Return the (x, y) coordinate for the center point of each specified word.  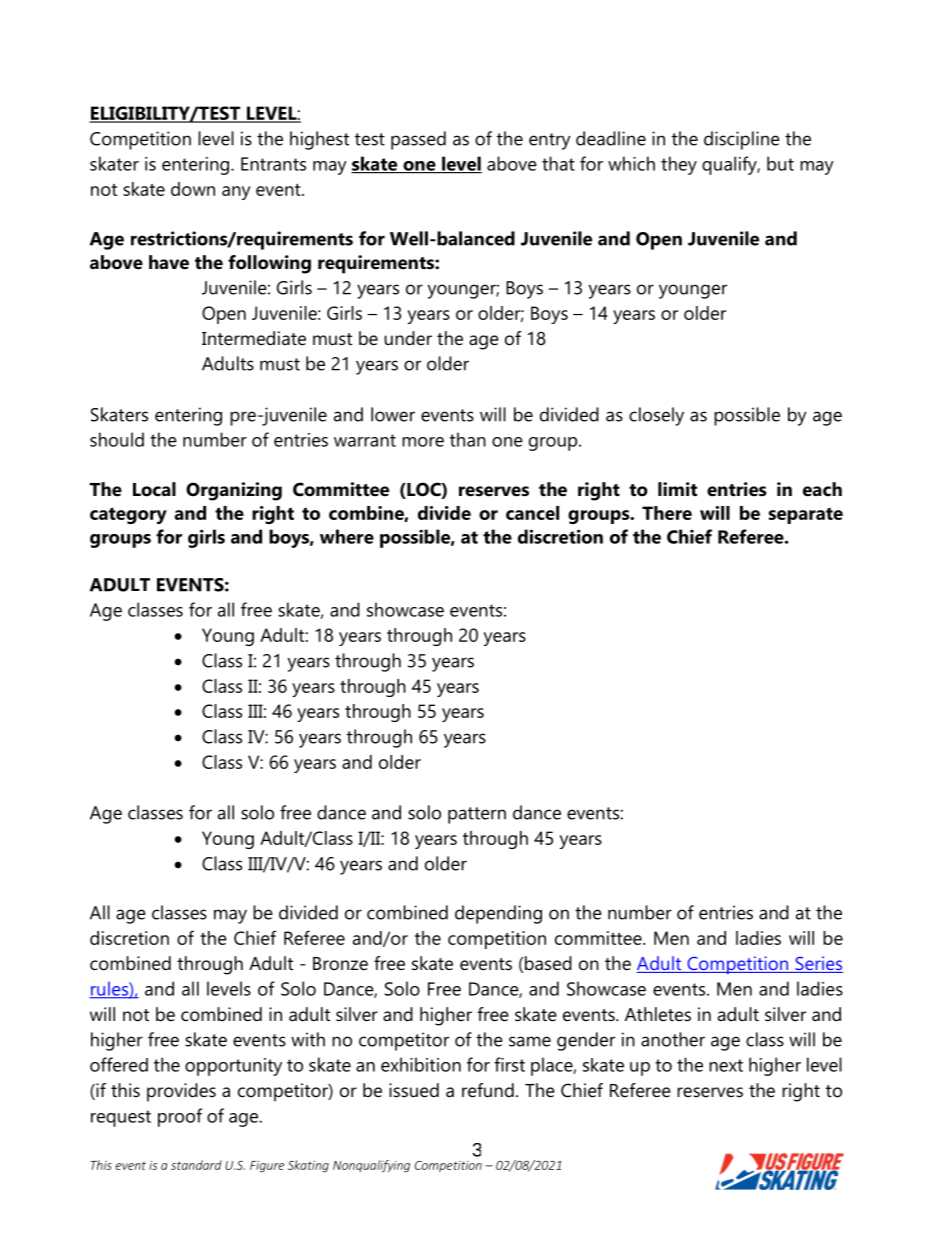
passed (418, 140)
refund (488, 1090)
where (347, 536)
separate (806, 516)
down (193, 189)
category (128, 515)
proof (180, 1117)
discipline (742, 140)
